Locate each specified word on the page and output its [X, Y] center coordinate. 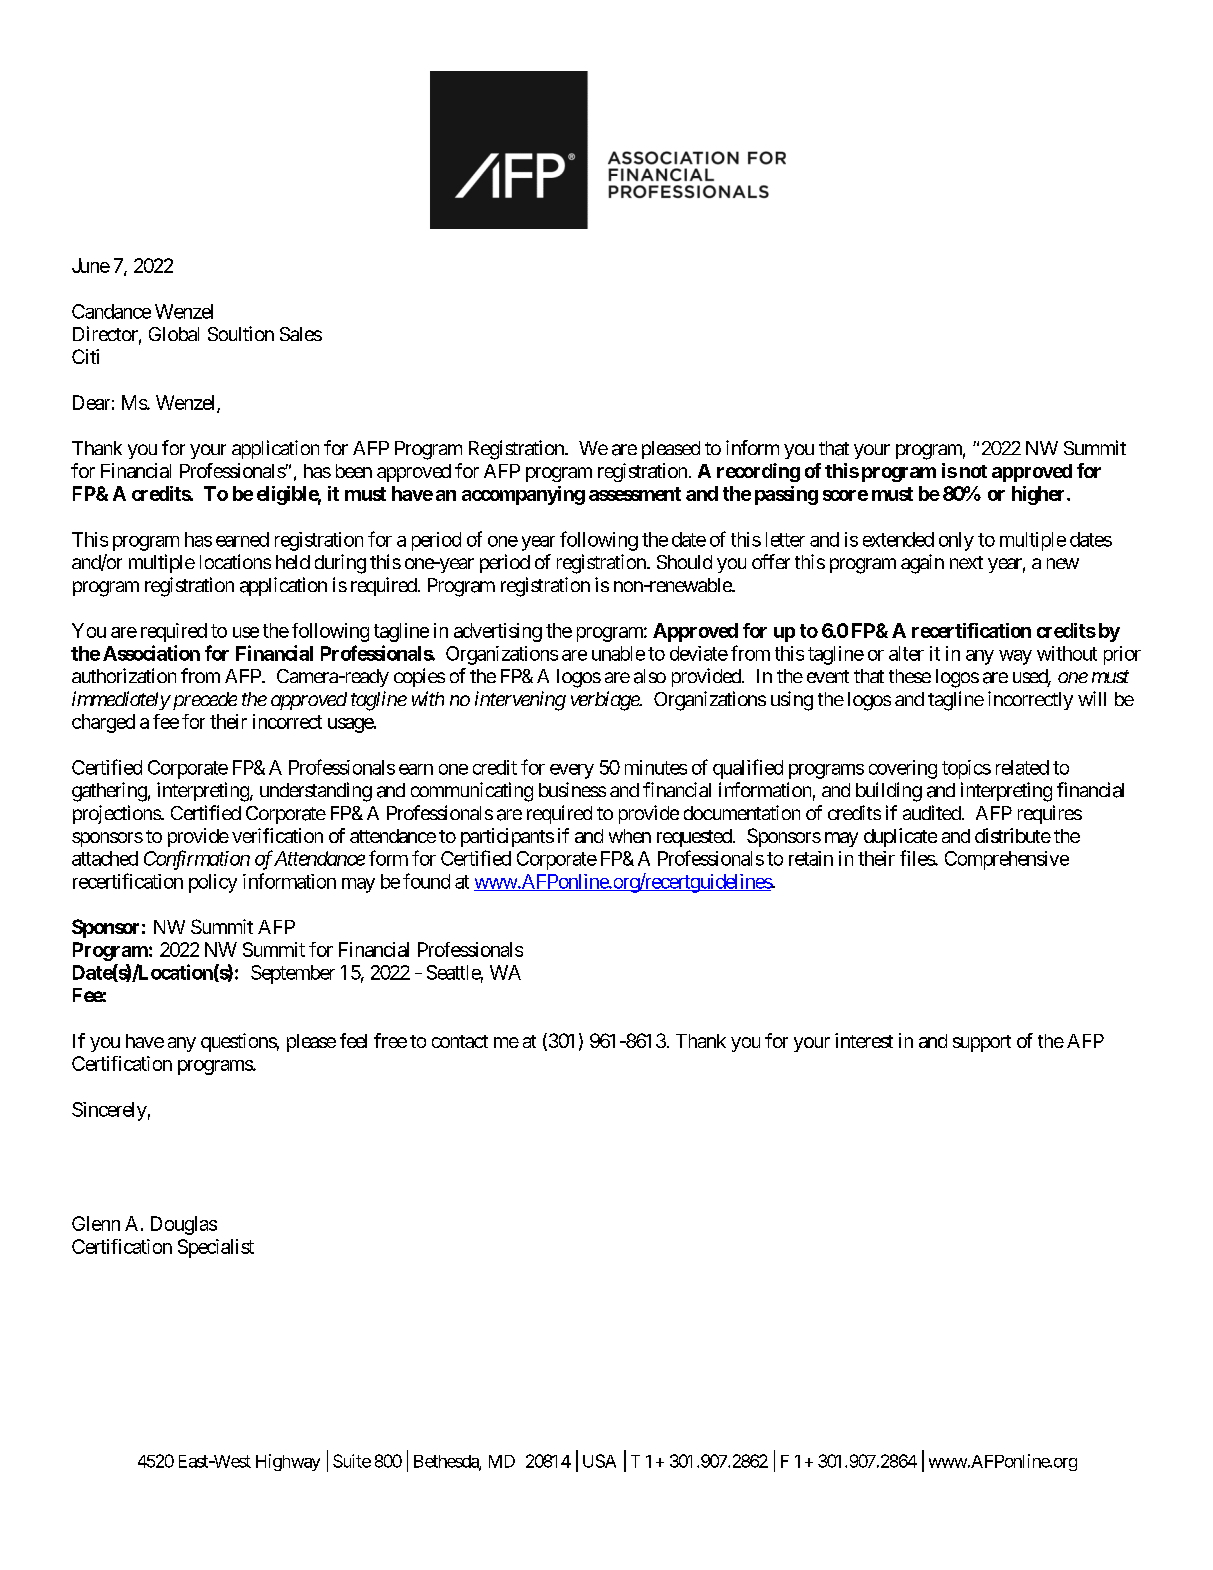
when [630, 836]
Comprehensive [1007, 860]
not [973, 471]
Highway [288, 1462]
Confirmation [197, 860]
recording [758, 472]
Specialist [216, 1248]
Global [174, 334]
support [982, 1043]
